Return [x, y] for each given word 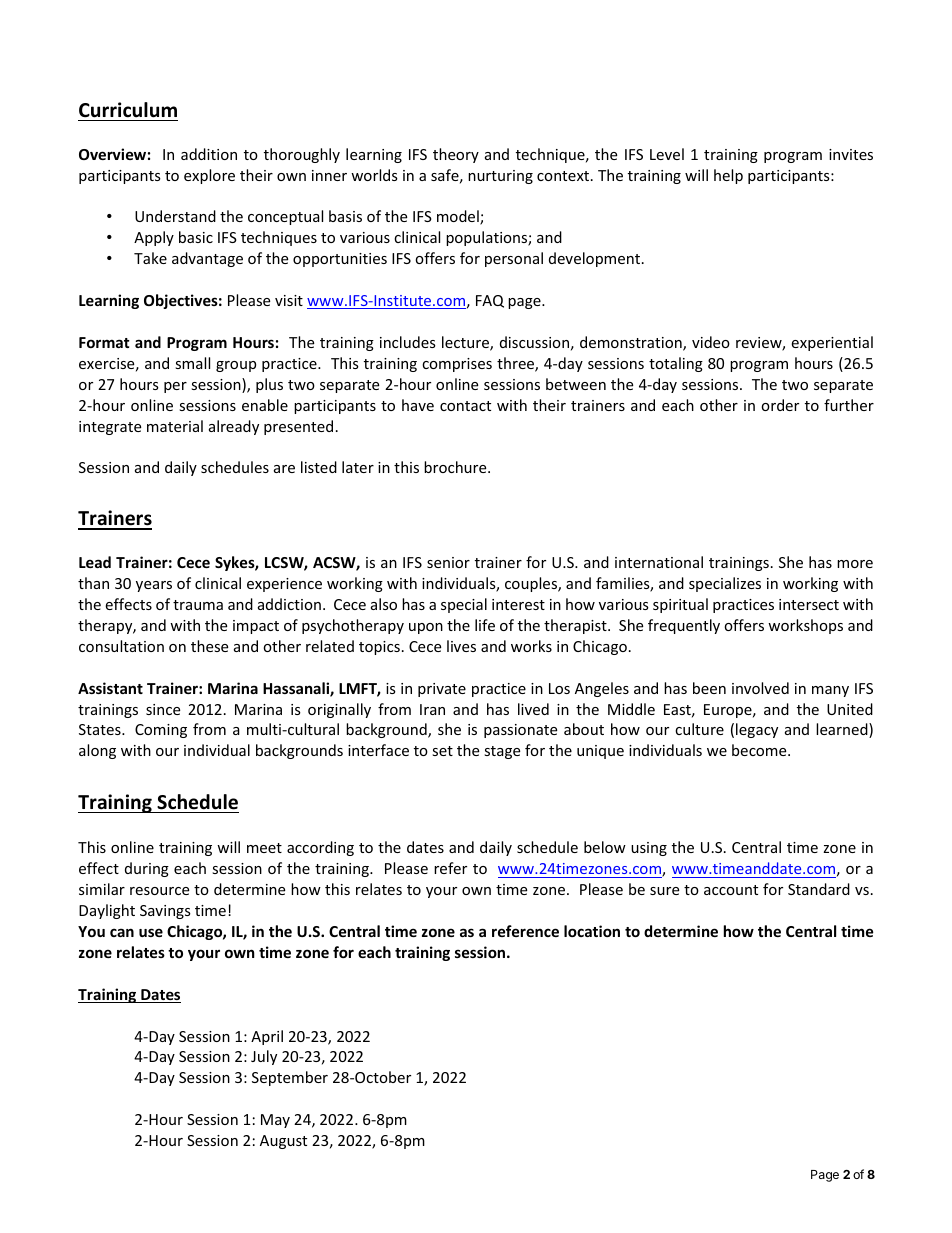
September [290, 1078]
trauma [198, 605]
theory [456, 155]
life [485, 625]
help [728, 176]
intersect [809, 604]
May [275, 1121]
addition [209, 154]
